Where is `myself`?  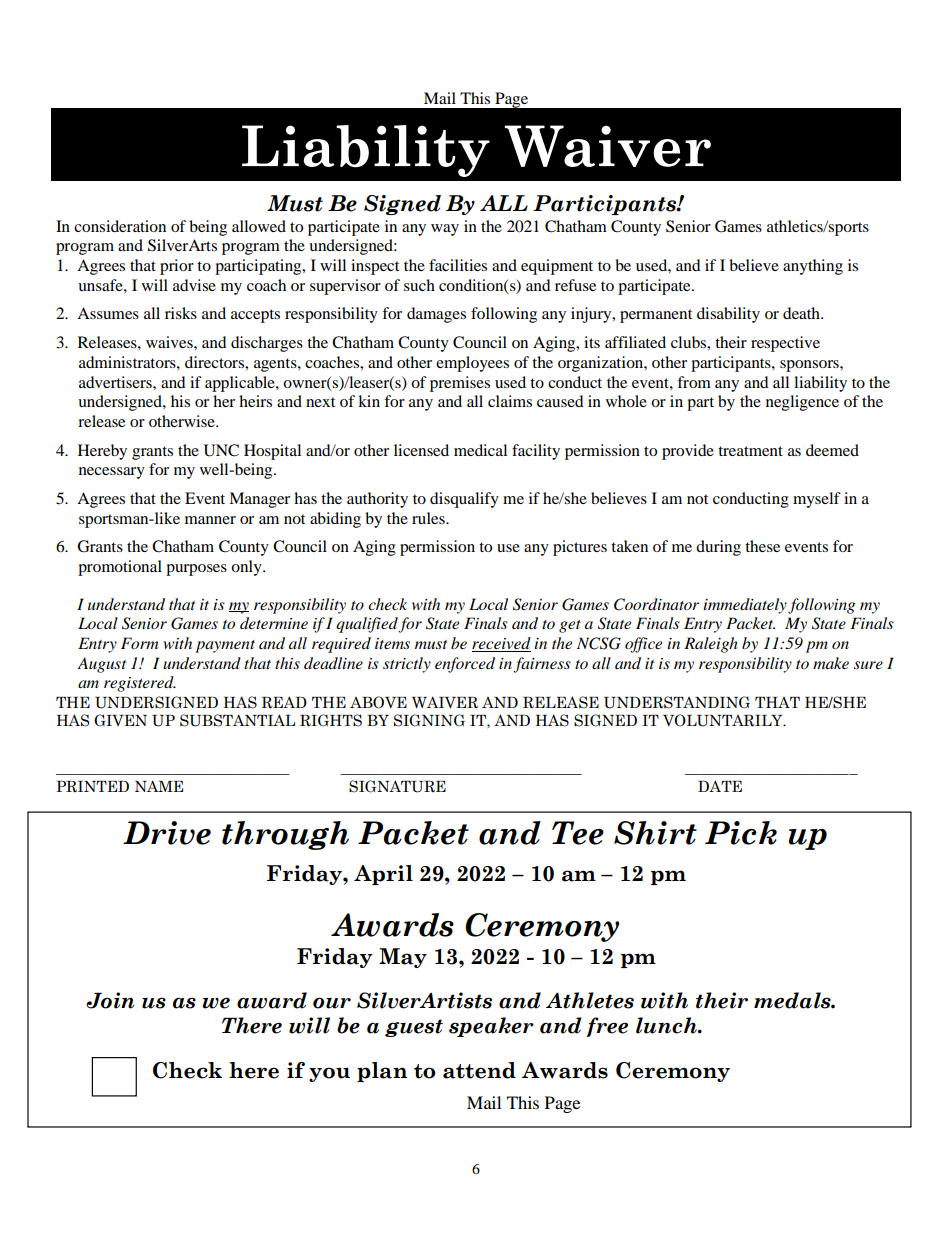 myself is located at coordinates (817, 500).
